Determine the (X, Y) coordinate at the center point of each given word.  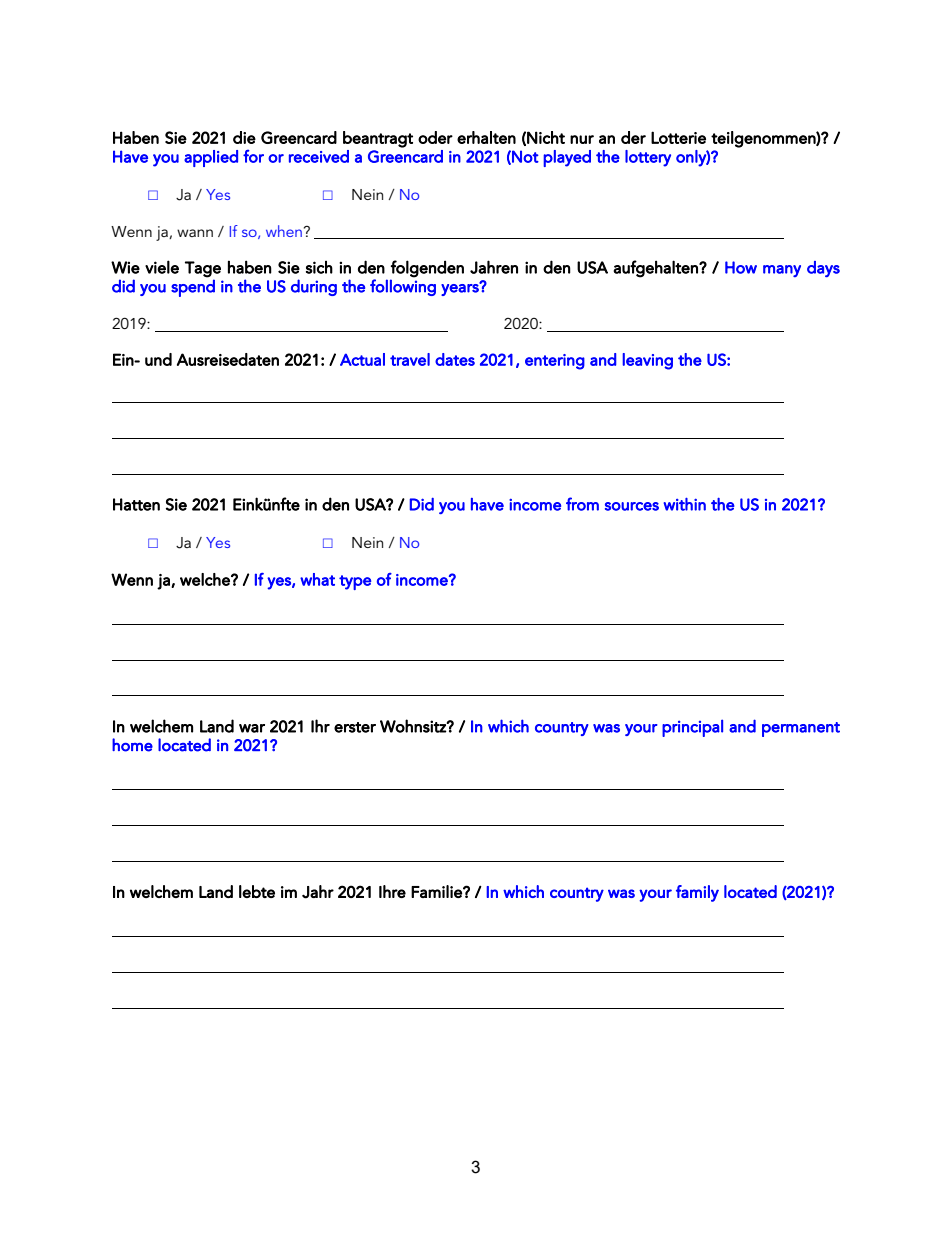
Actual (362, 359)
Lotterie (678, 137)
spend (193, 288)
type (355, 582)
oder (435, 137)
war (252, 728)
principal (692, 728)
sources (632, 506)
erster (355, 727)
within (684, 504)
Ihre (392, 891)
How (741, 267)
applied (211, 158)
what (317, 579)
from (582, 504)
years (461, 289)
